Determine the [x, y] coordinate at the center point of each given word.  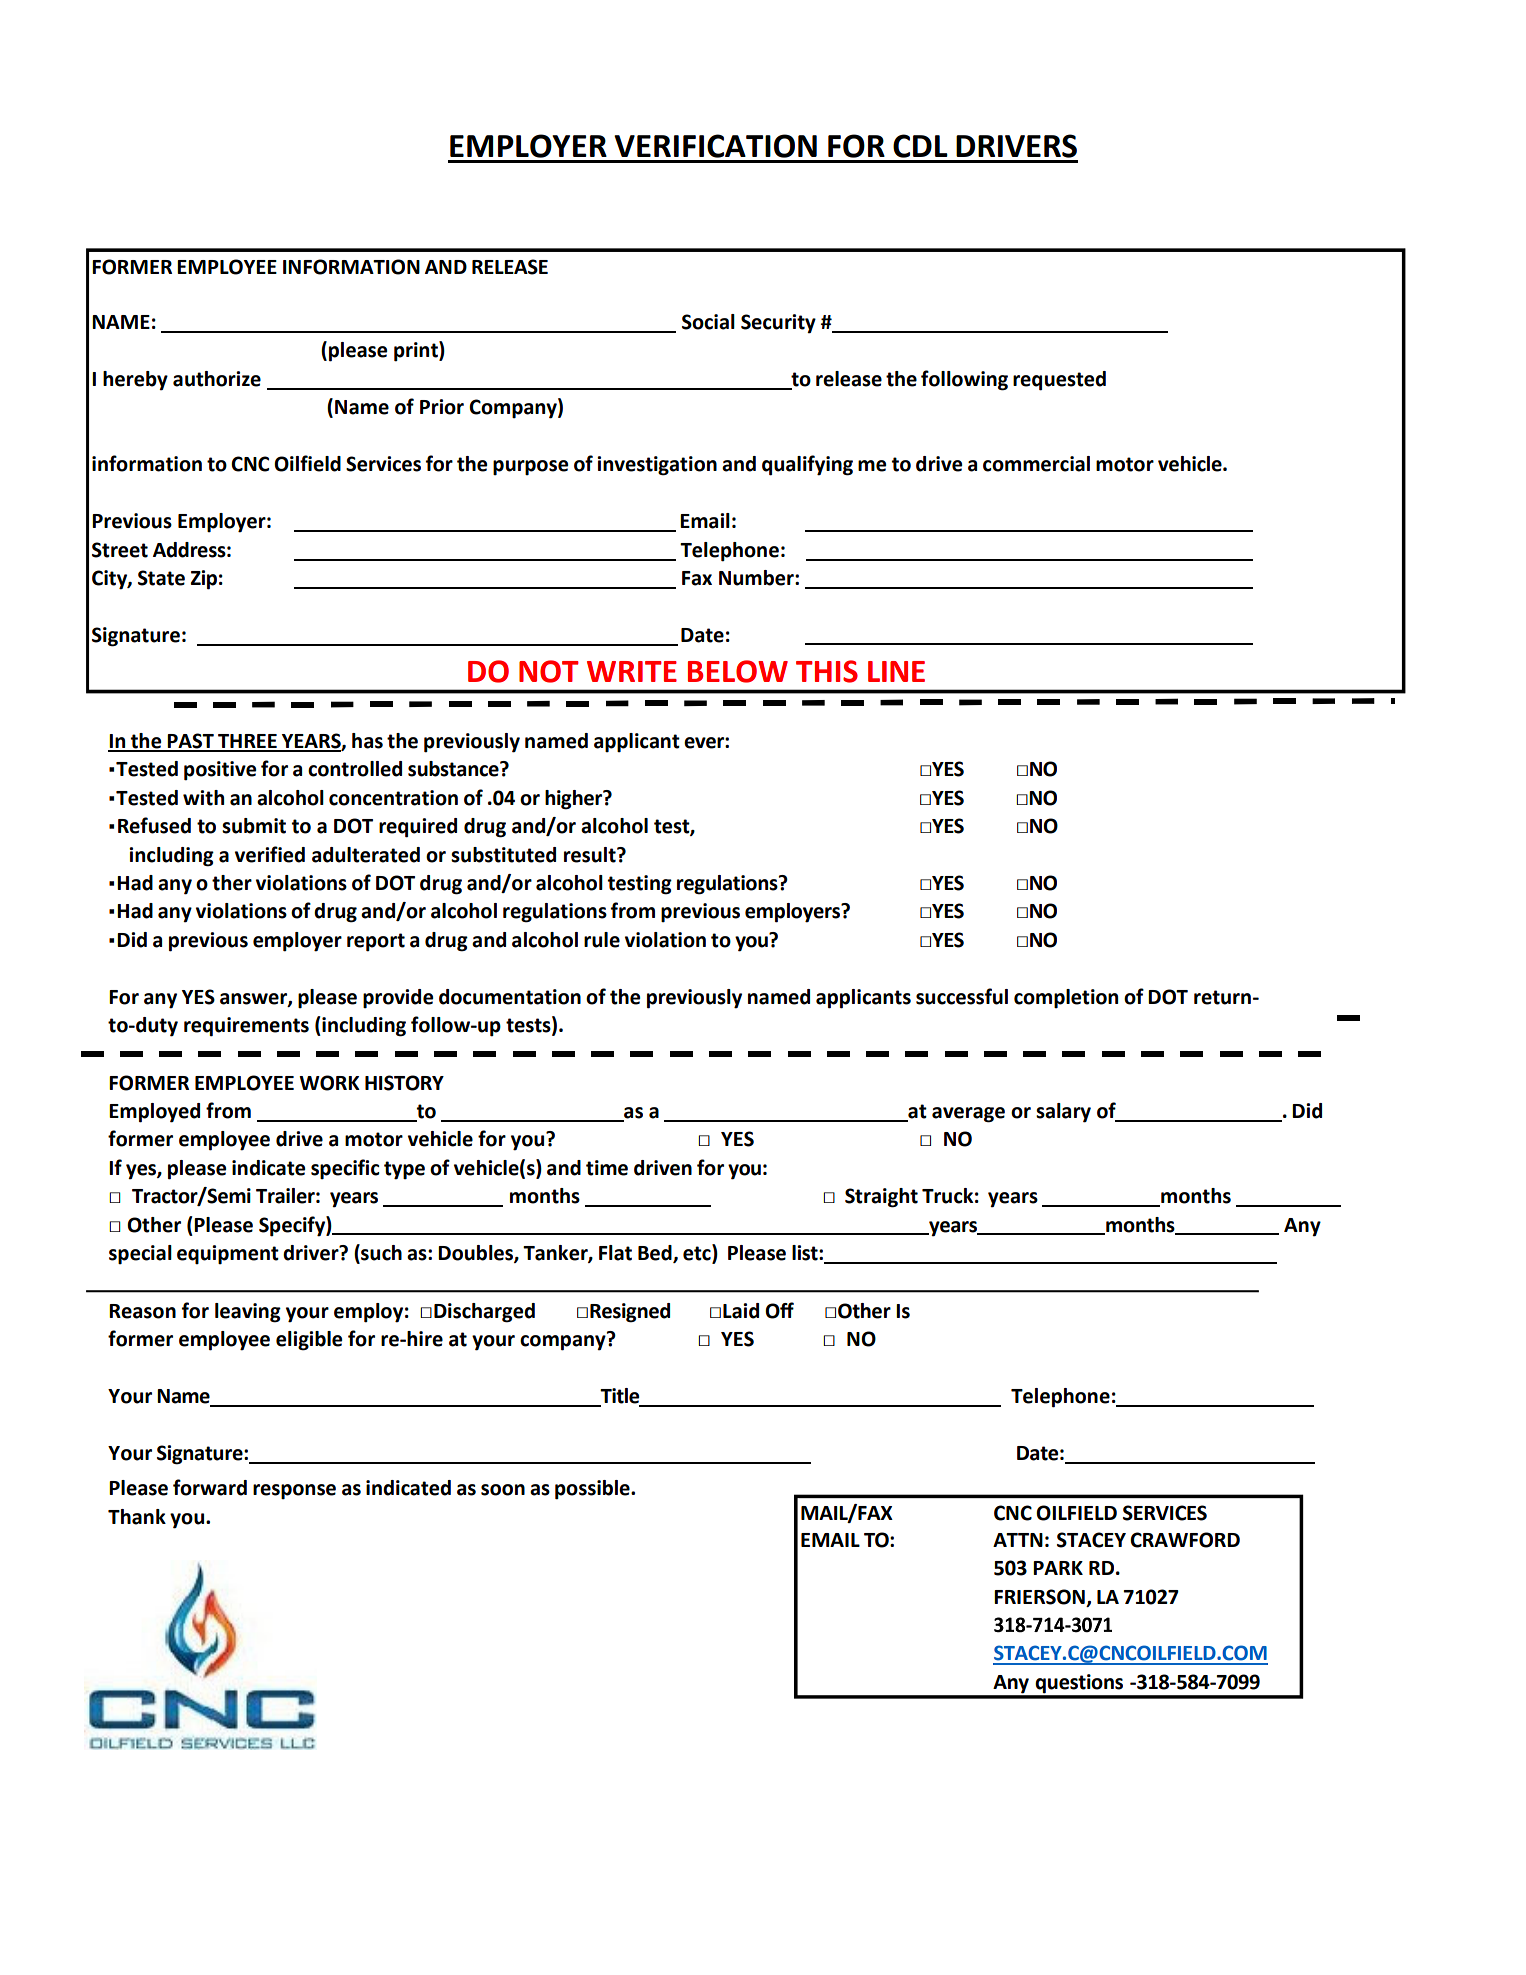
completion [1066, 999]
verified [270, 854]
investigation [657, 466]
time [607, 1168]
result [591, 855]
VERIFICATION [715, 146]
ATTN [1018, 1540]
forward [210, 1487]
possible [593, 1490]
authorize [217, 379]
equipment [228, 1255]
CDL [920, 146]
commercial [1036, 464]
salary [1063, 1113]
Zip [203, 580]
